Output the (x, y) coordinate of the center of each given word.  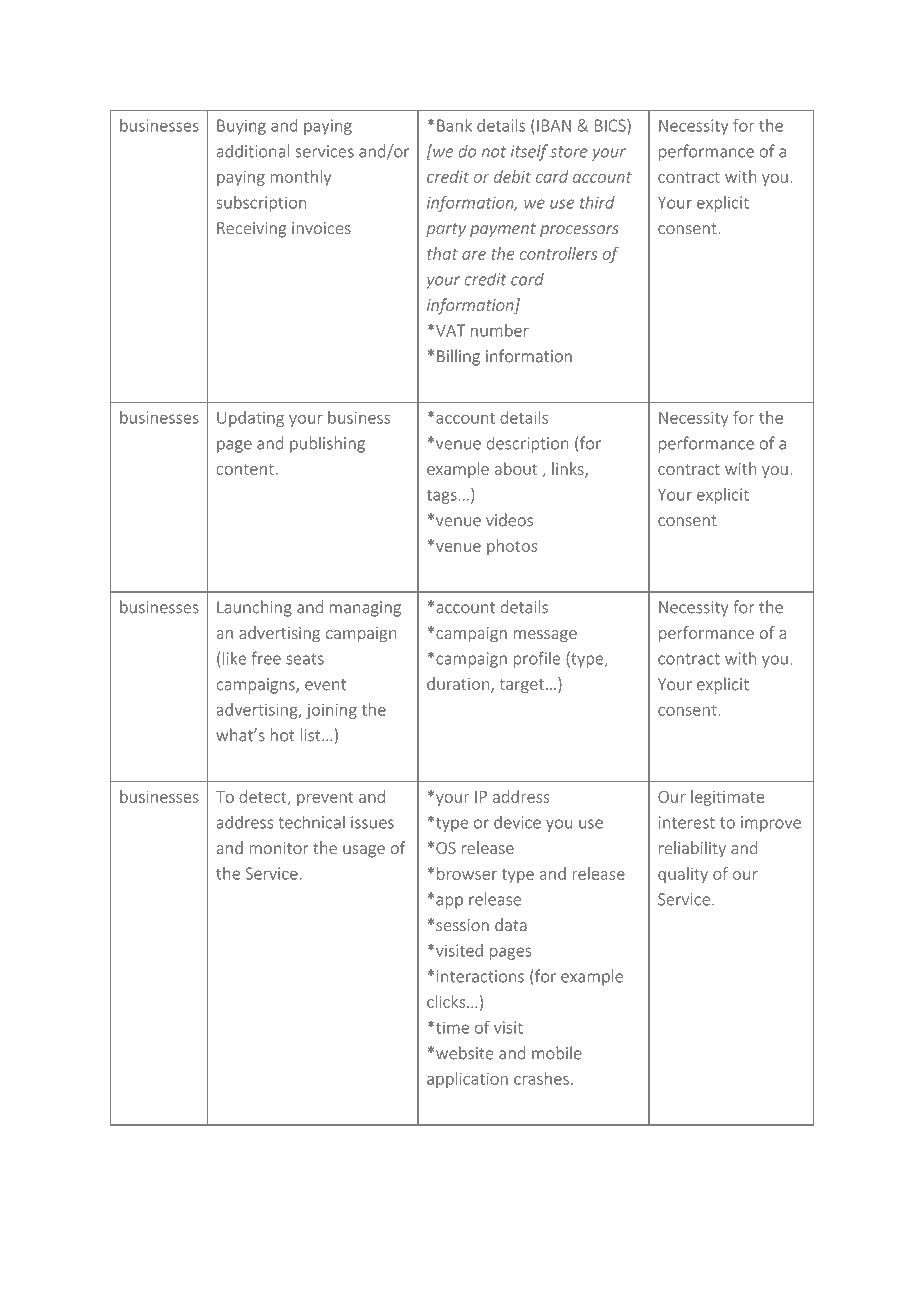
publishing (327, 444)
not (494, 152)
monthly (301, 178)
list (312, 735)
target (521, 686)
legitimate (727, 798)
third (597, 202)
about (516, 468)
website (465, 1053)
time (452, 1027)
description (527, 444)
